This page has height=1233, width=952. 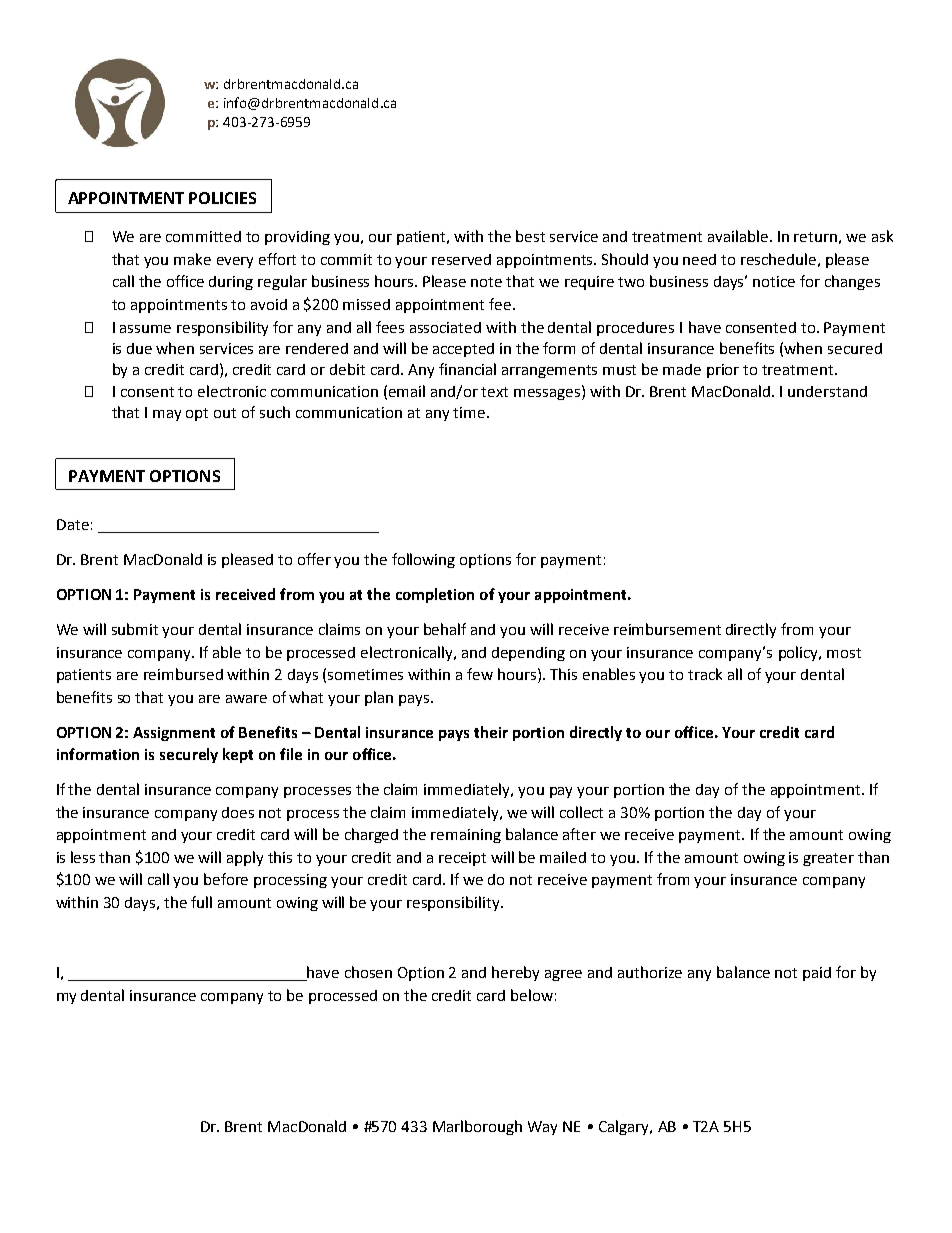 I want to click on make, so click(x=192, y=259).
